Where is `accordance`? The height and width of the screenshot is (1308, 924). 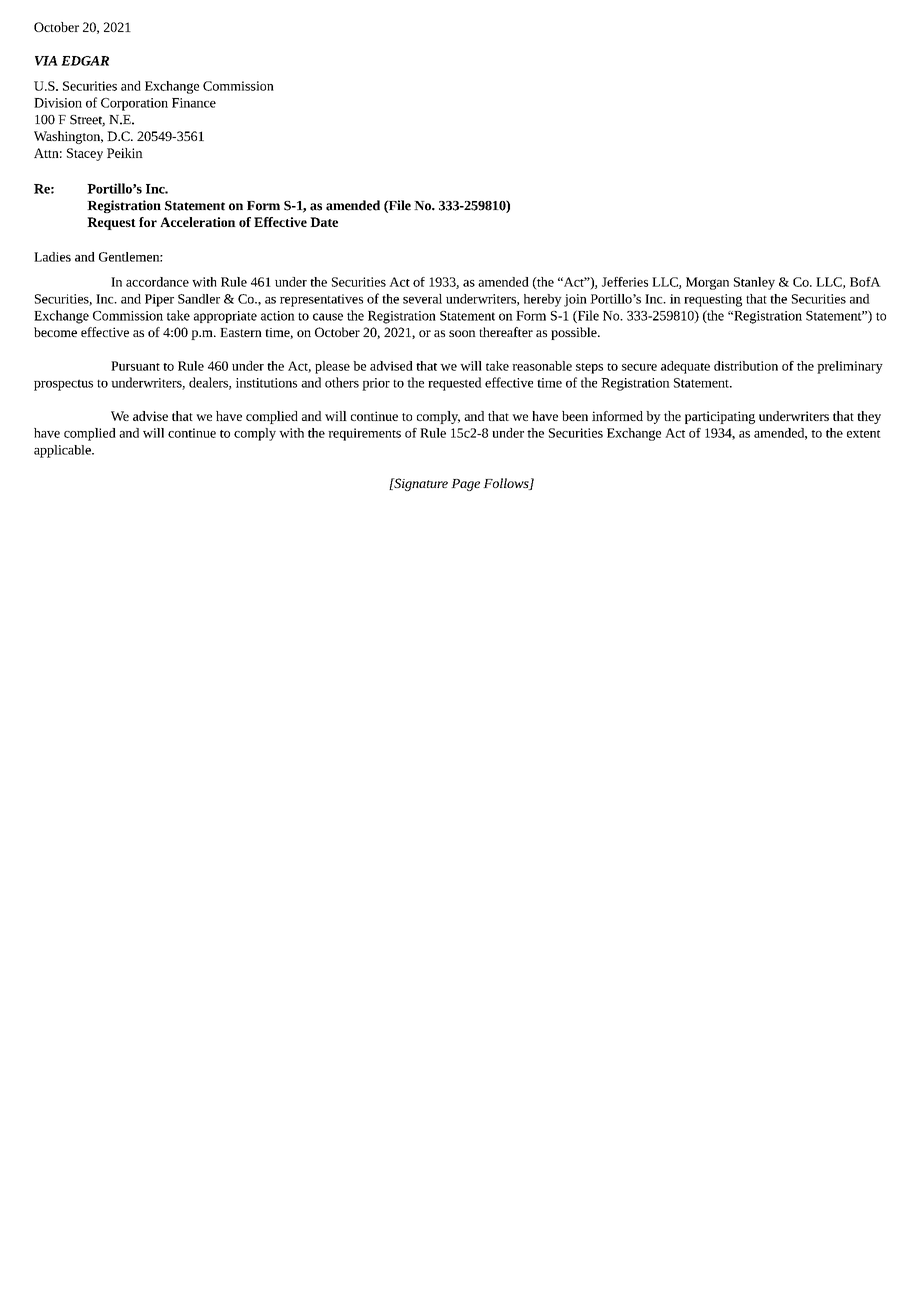
accordance is located at coordinates (157, 282).
